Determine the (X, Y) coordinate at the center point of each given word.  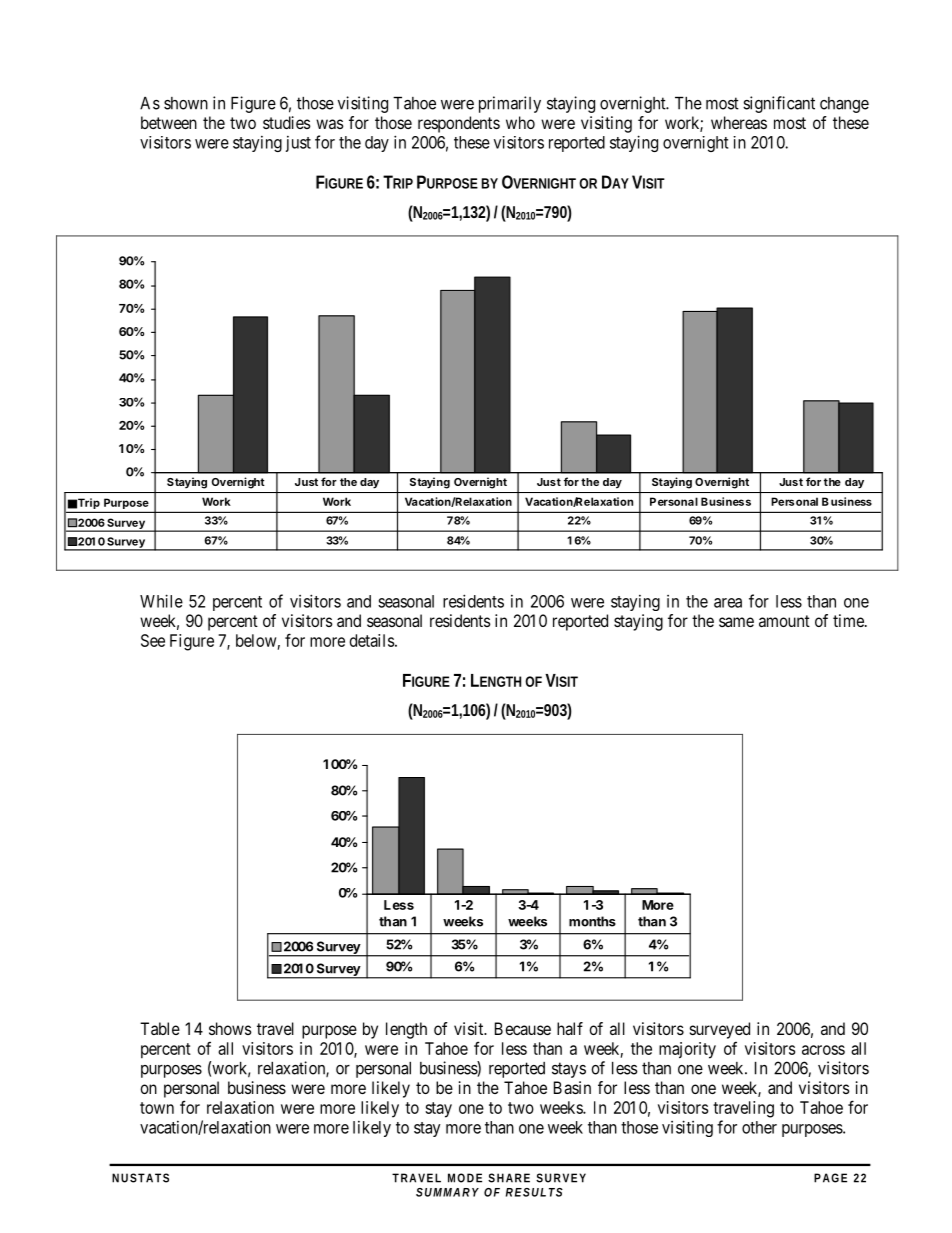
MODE (465, 1178)
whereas (739, 122)
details (372, 640)
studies (287, 122)
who (520, 122)
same (736, 622)
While (161, 601)
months (592, 921)
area (728, 603)
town (157, 1108)
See (153, 640)
